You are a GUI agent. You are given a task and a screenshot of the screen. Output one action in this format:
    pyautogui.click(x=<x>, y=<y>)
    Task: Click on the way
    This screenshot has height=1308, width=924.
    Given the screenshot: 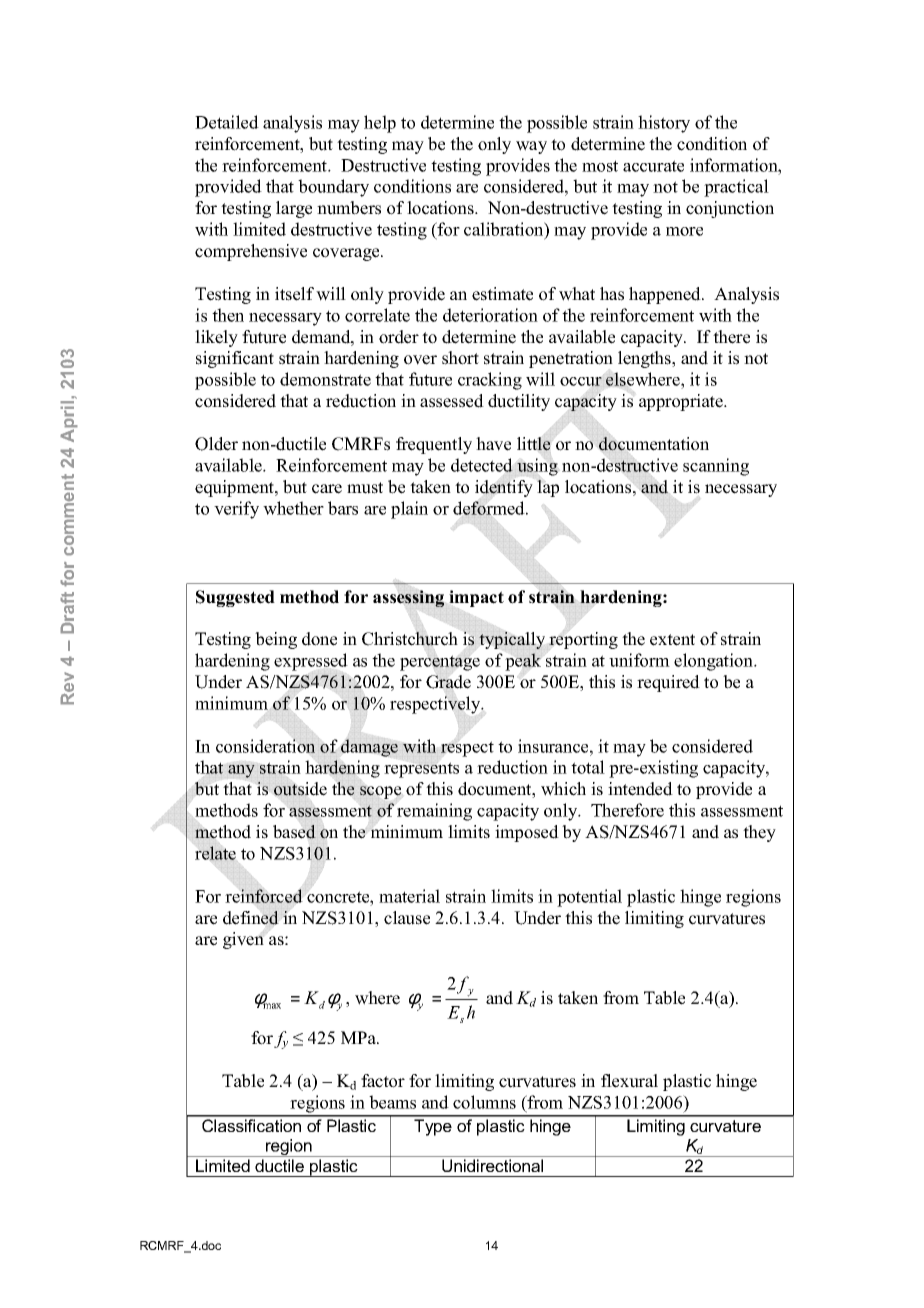 What is the action you would take?
    pyautogui.click(x=531, y=147)
